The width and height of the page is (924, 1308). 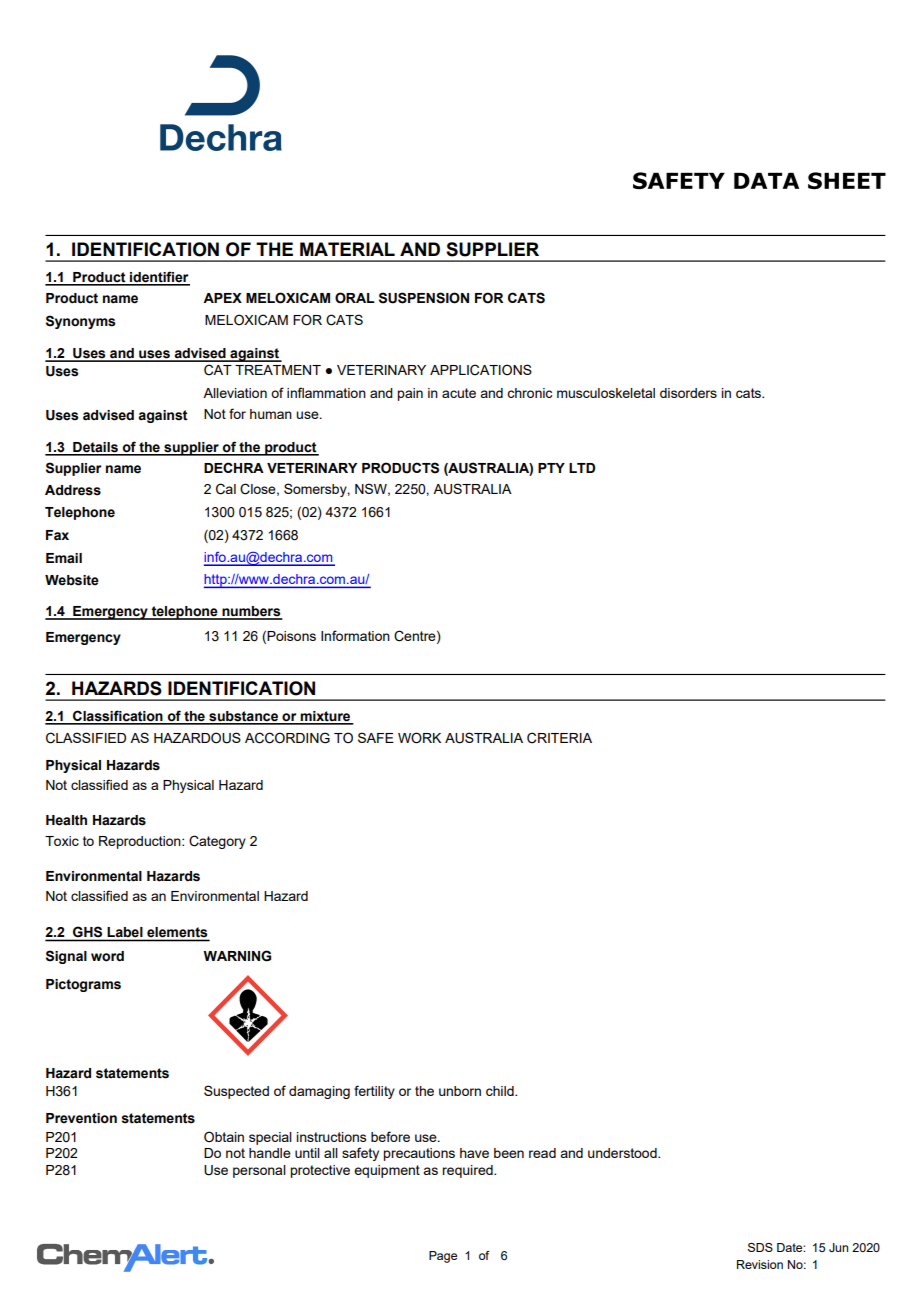 I want to click on CRITERIA, so click(x=559, y=738).
